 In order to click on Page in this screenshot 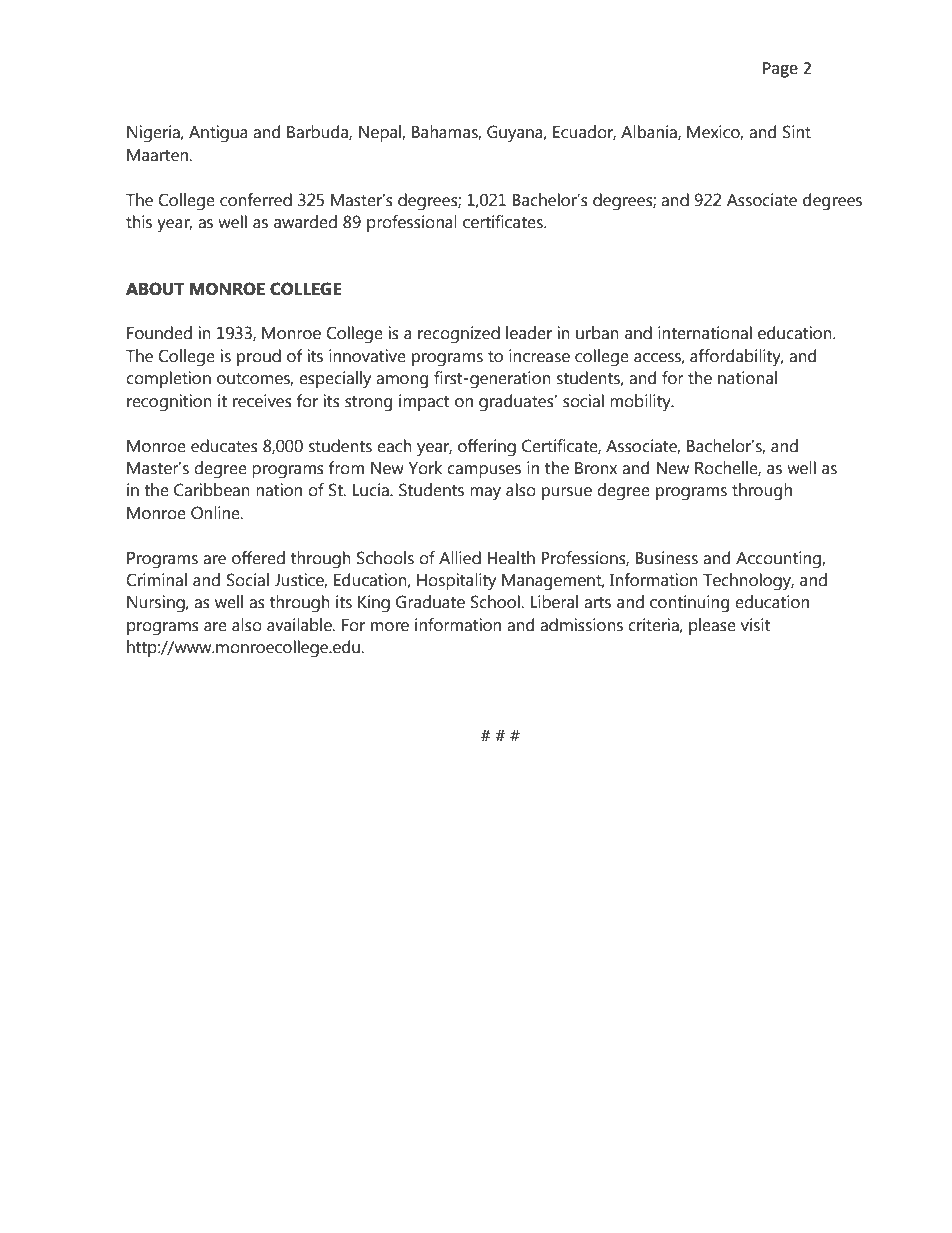, I will do `click(780, 70)`.
